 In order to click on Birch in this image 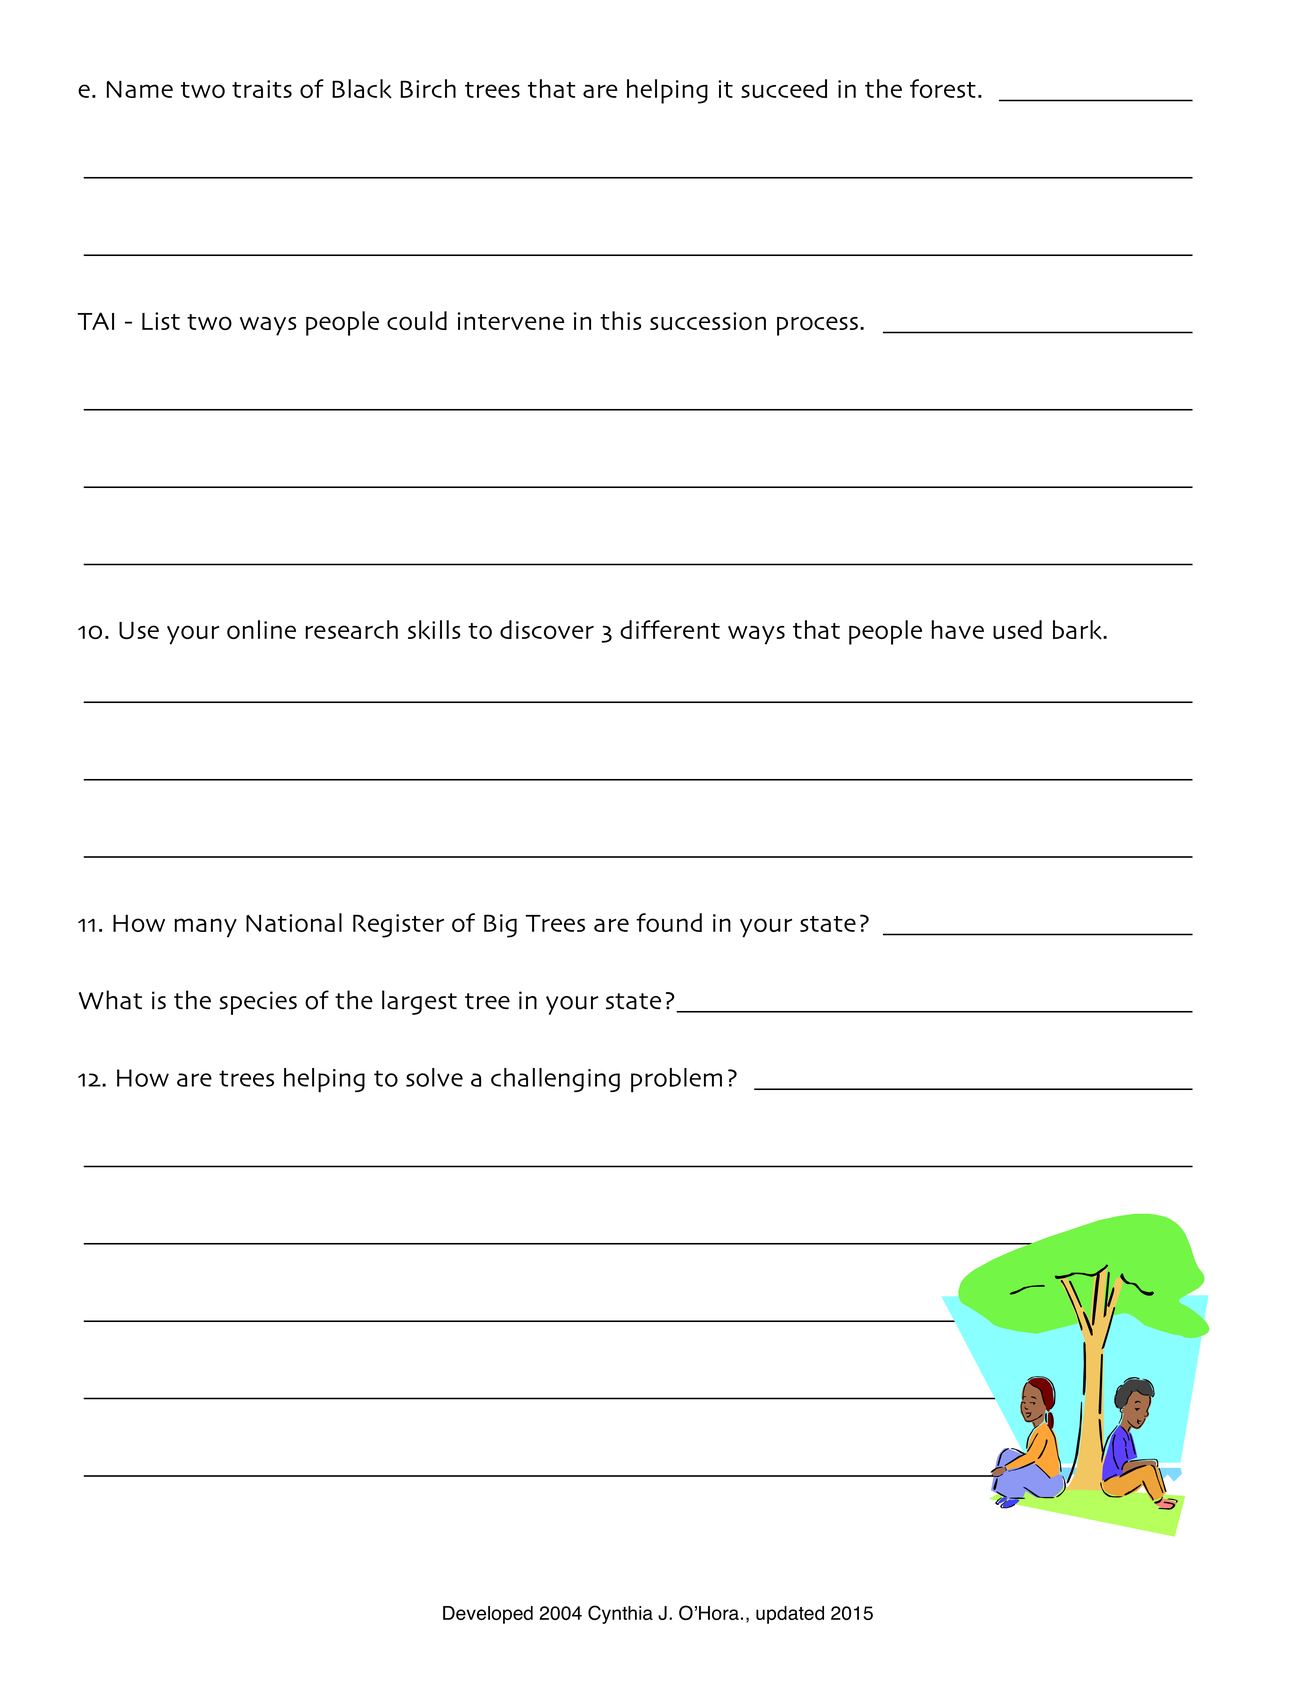, I will do `click(428, 88)`.
